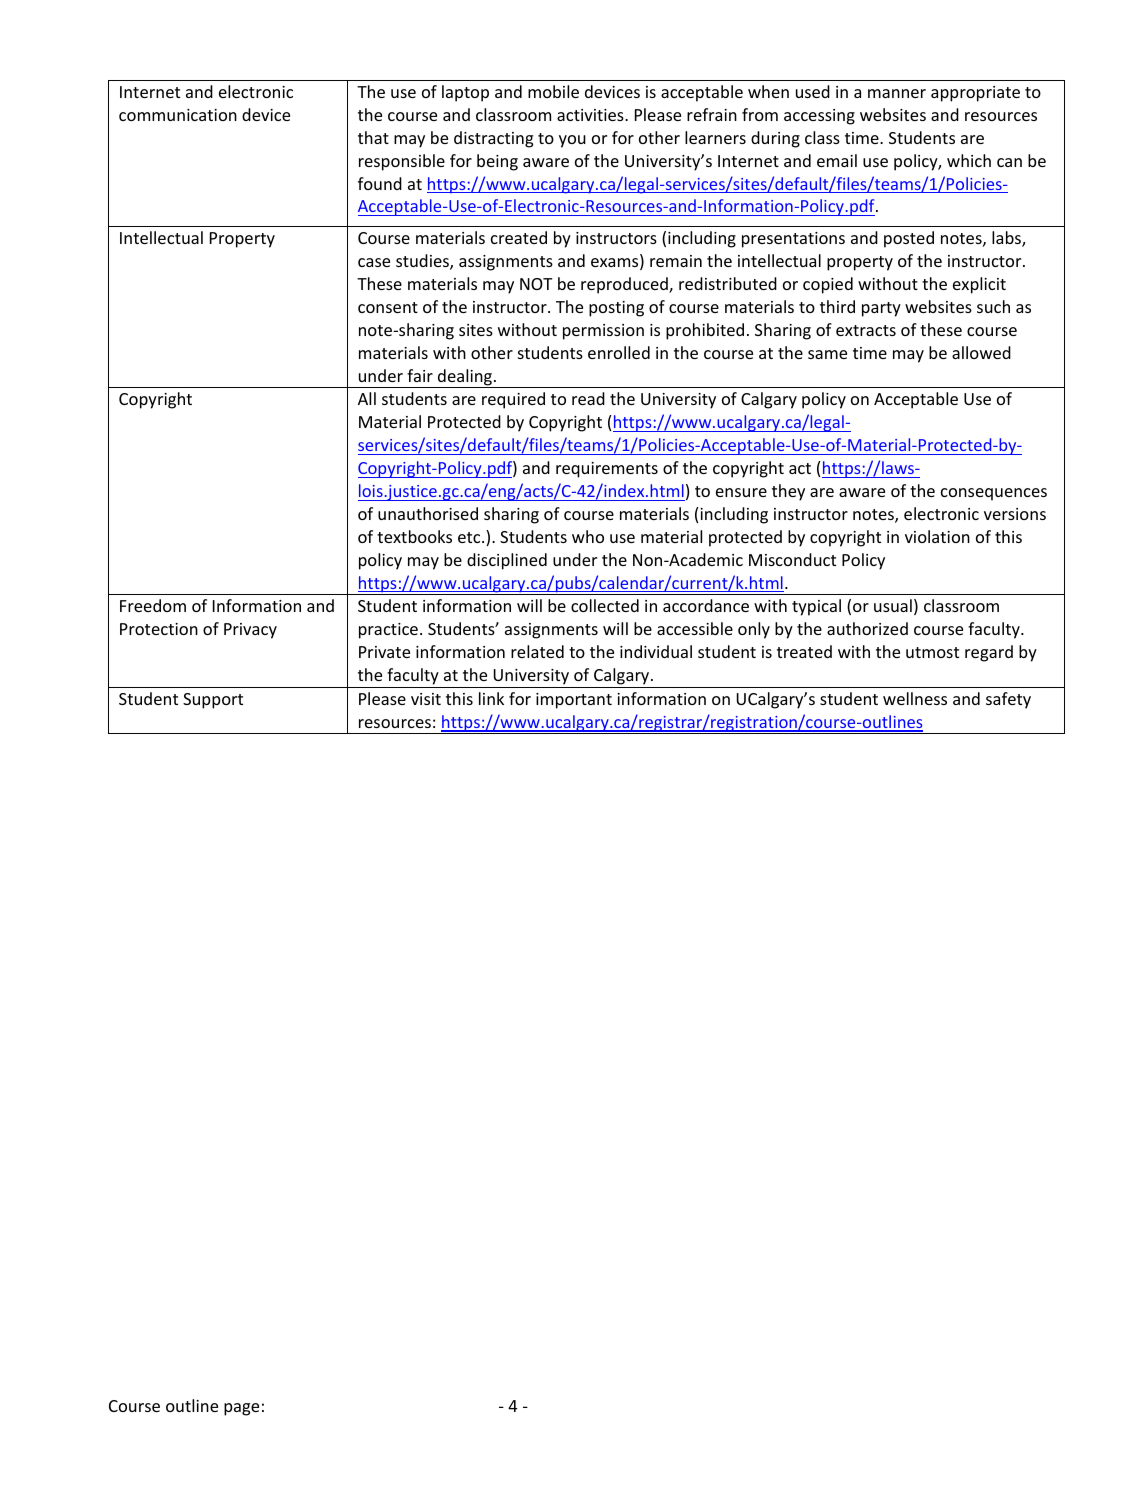  What do you see at coordinates (897, 93) in the image?
I see `manner` at bounding box center [897, 93].
